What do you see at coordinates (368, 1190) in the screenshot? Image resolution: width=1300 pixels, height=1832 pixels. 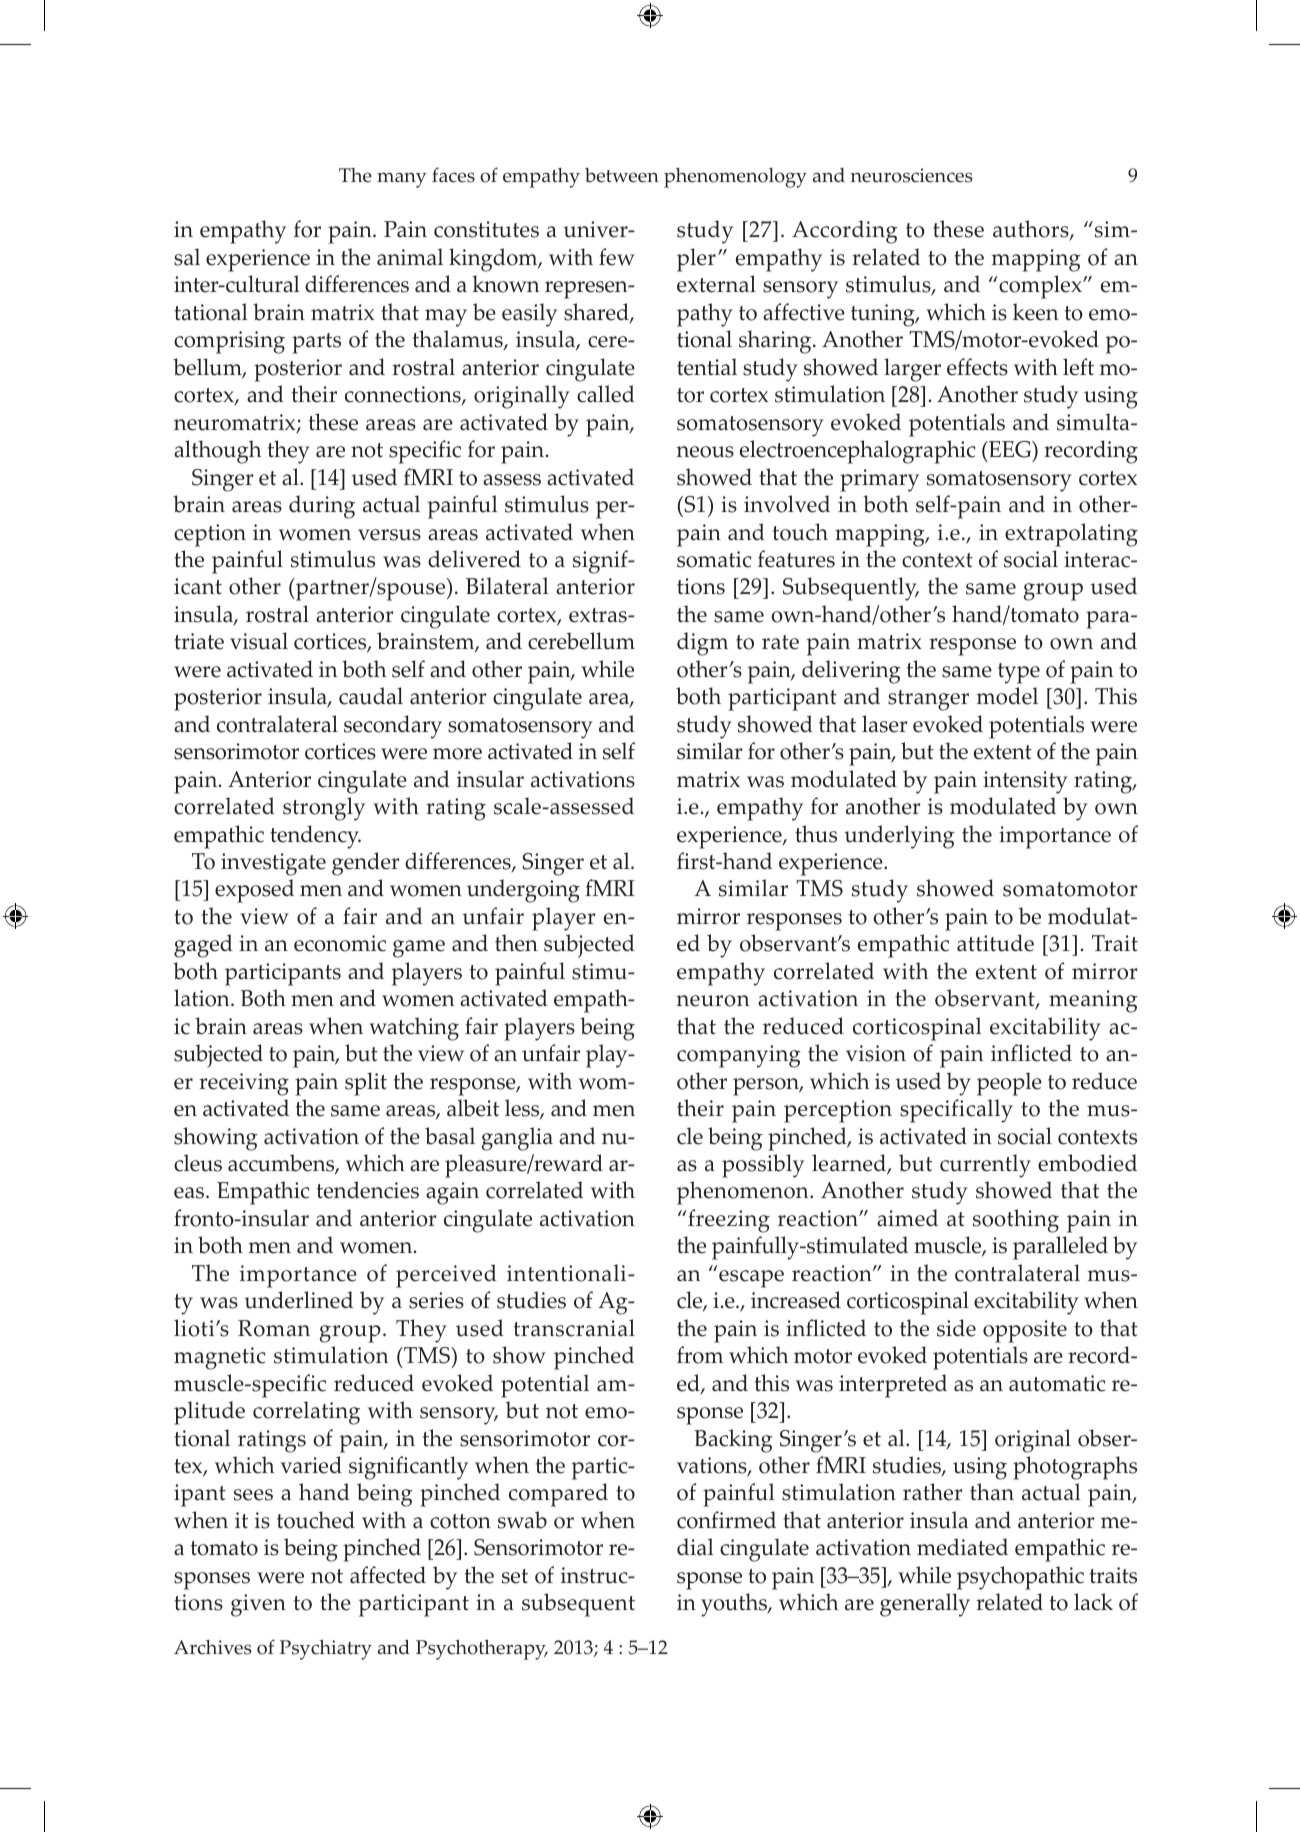 I see `tendencies` at bounding box center [368, 1190].
